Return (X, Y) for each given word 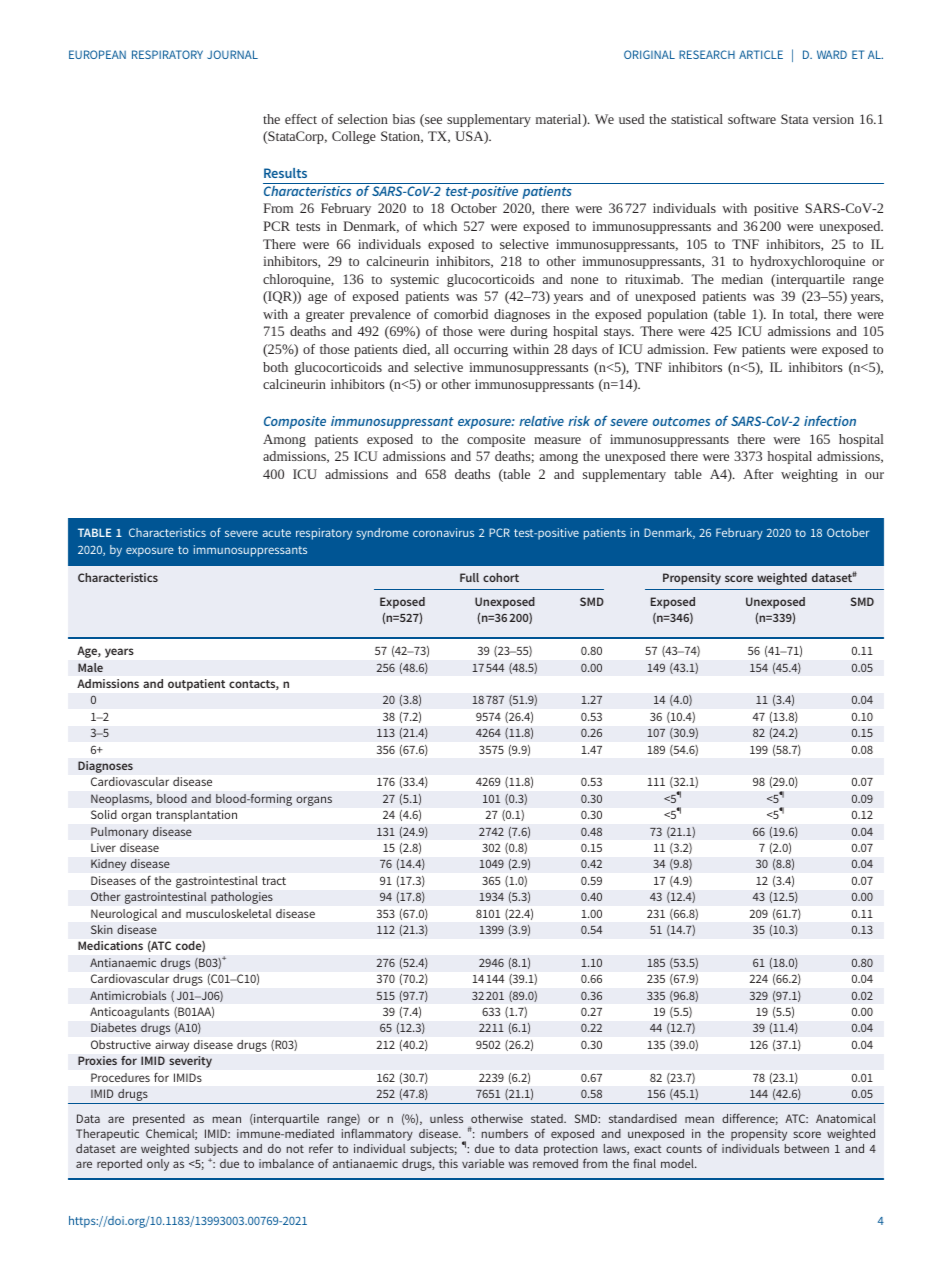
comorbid (461, 314)
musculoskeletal (228, 913)
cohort (501, 577)
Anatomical (846, 1118)
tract (274, 881)
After (758, 474)
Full (469, 577)
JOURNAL (232, 54)
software (752, 119)
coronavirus (443, 532)
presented (159, 1120)
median (742, 279)
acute (276, 533)
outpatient (196, 685)
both (275, 367)
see (432, 122)
